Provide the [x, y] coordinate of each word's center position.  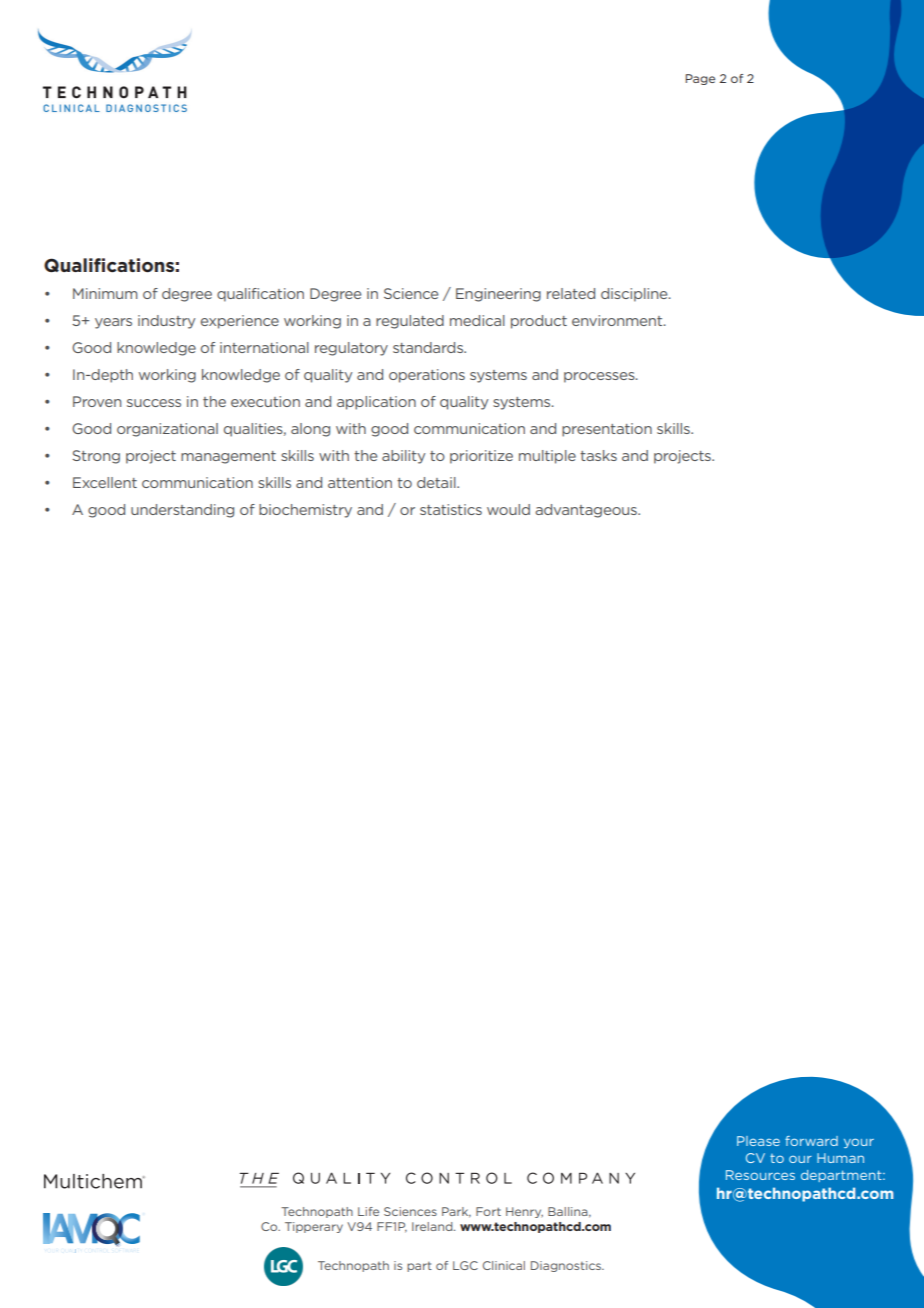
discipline [635, 295]
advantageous [587, 511]
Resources [760, 1175]
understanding [182, 511]
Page [700, 79]
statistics [451, 509]
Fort [488, 1211]
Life [368, 1211]
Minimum [105, 293]
